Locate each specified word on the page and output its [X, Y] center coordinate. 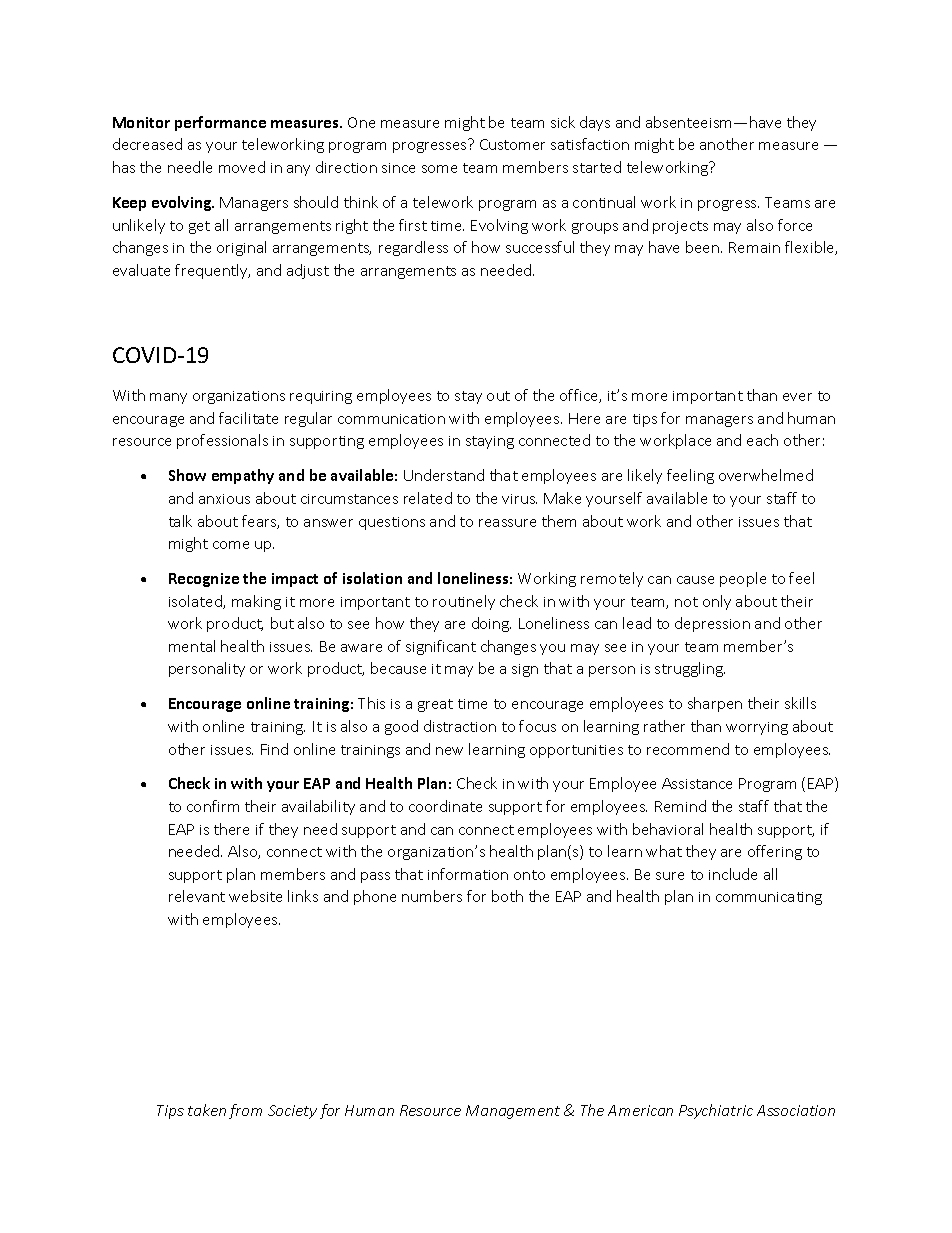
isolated [196, 602]
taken [207, 1110]
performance [220, 123]
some [439, 169]
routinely [464, 602]
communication [391, 419]
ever [797, 397]
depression [712, 624]
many [168, 398]
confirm [213, 806]
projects [680, 227]
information [468, 874]
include [733, 874]
